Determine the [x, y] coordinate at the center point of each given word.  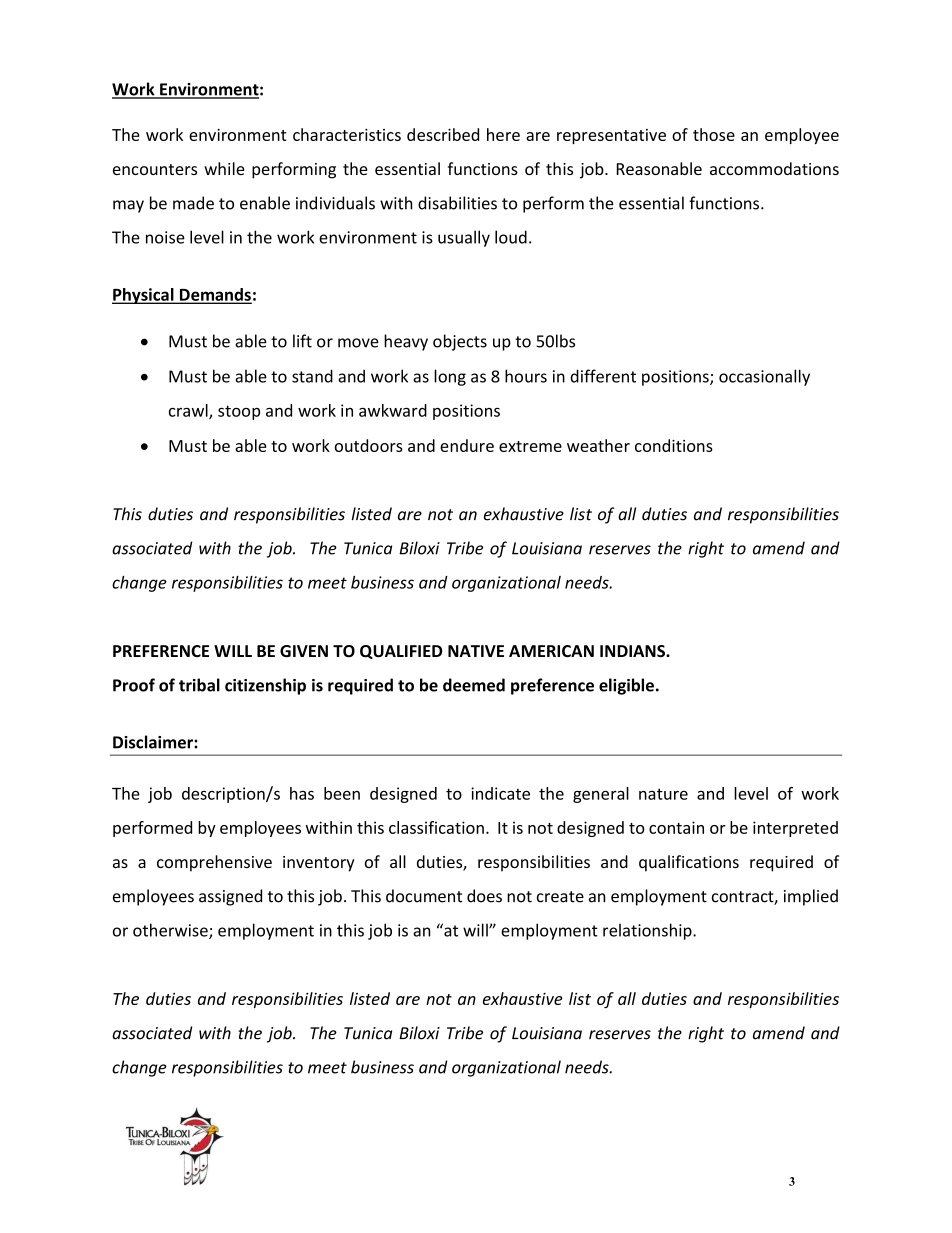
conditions [674, 445]
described [443, 134]
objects [460, 342]
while [224, 168]
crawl [189, 411]
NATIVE [476, 651]
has [302, 793]
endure [467, 445]
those [714, 134]
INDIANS [633, 651]
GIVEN [304, 651]
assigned [230, 897]
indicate [500, 793]
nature [663, 794]
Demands [214, 295]
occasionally [764, 377]
